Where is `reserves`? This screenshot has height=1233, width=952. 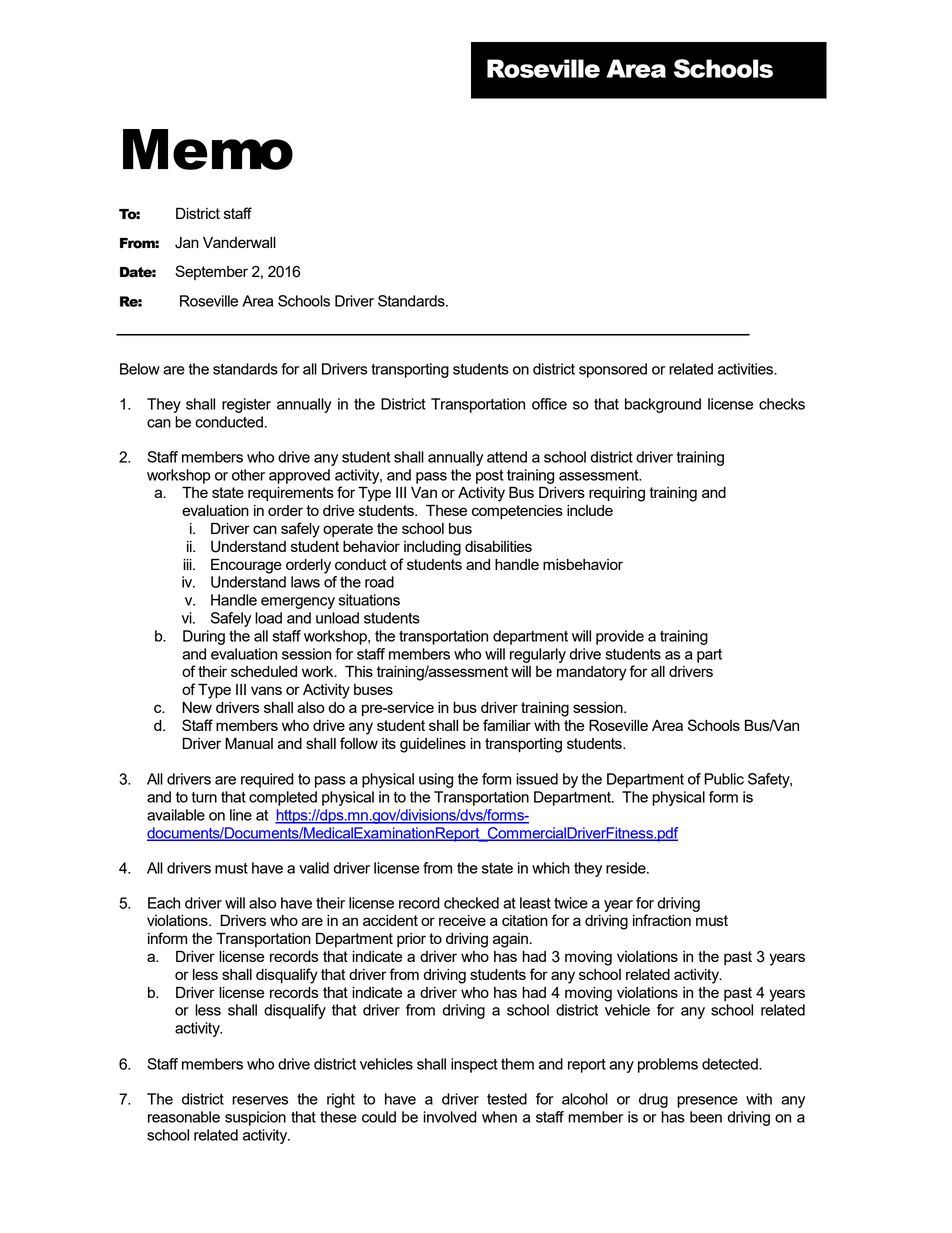 reserves is located at coordinates (260, 1100).
